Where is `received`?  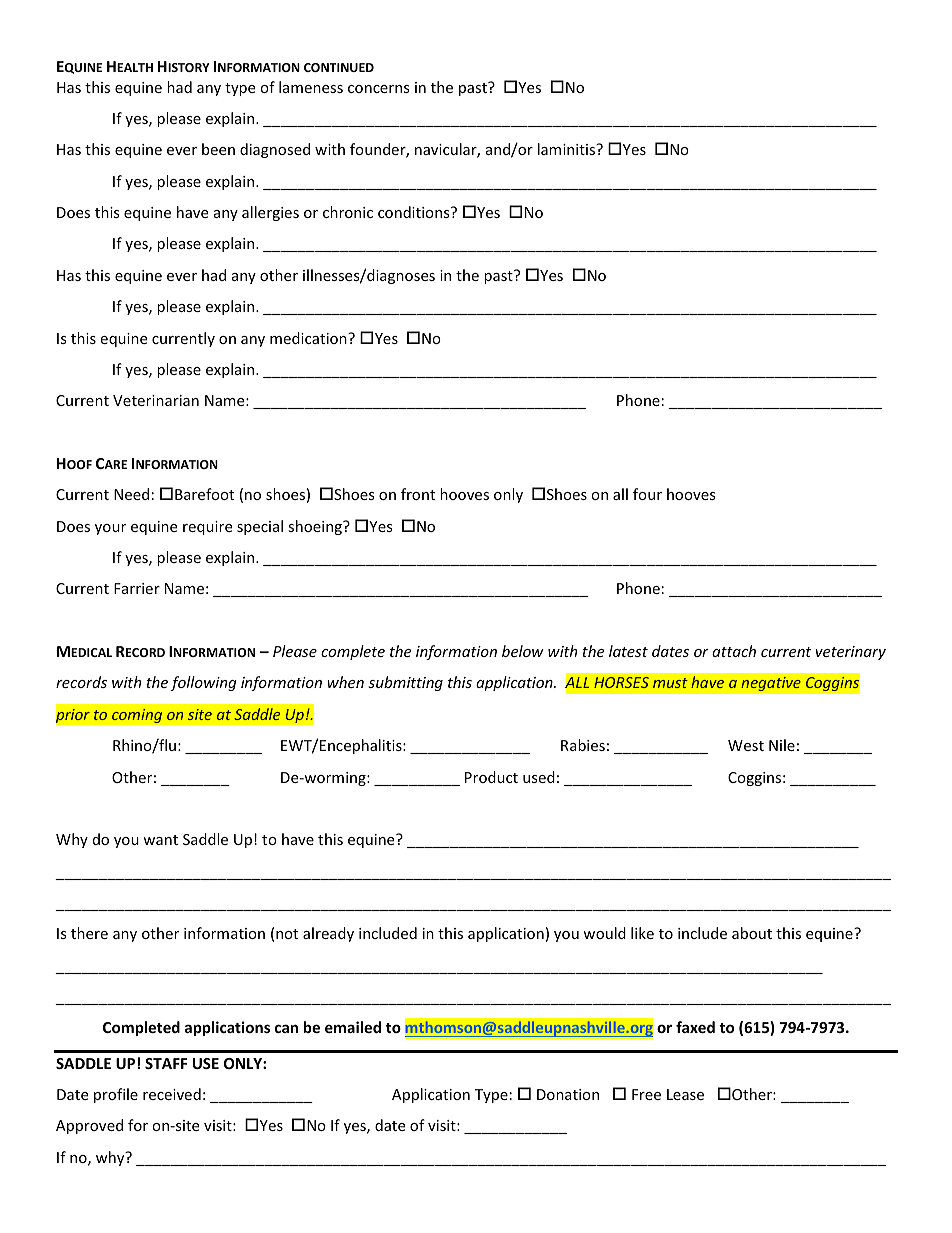
received is located at coordinates (172, 1094).
